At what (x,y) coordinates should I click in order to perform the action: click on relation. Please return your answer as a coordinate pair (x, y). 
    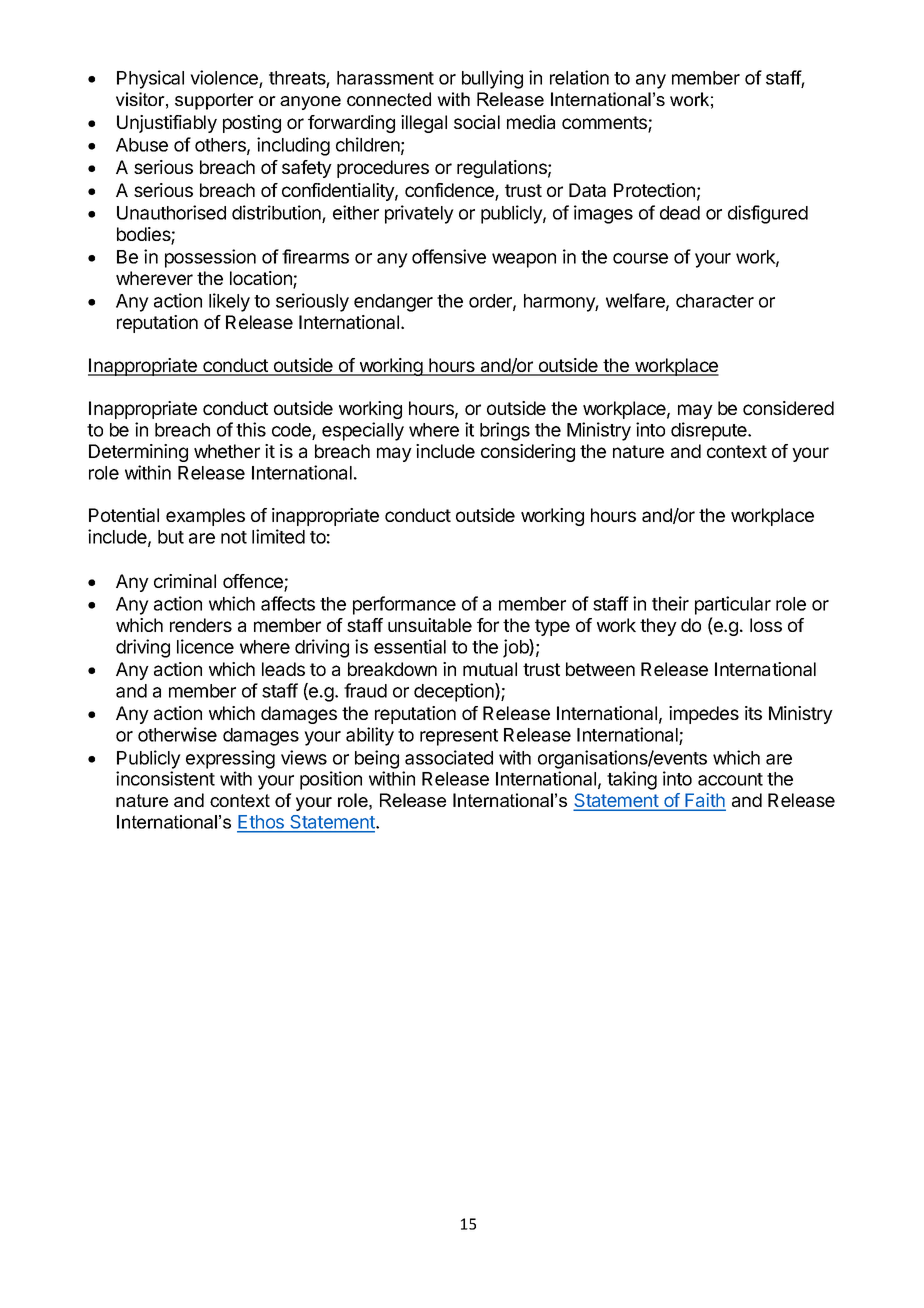
    Looking at the image, I should click on (579, 77).
